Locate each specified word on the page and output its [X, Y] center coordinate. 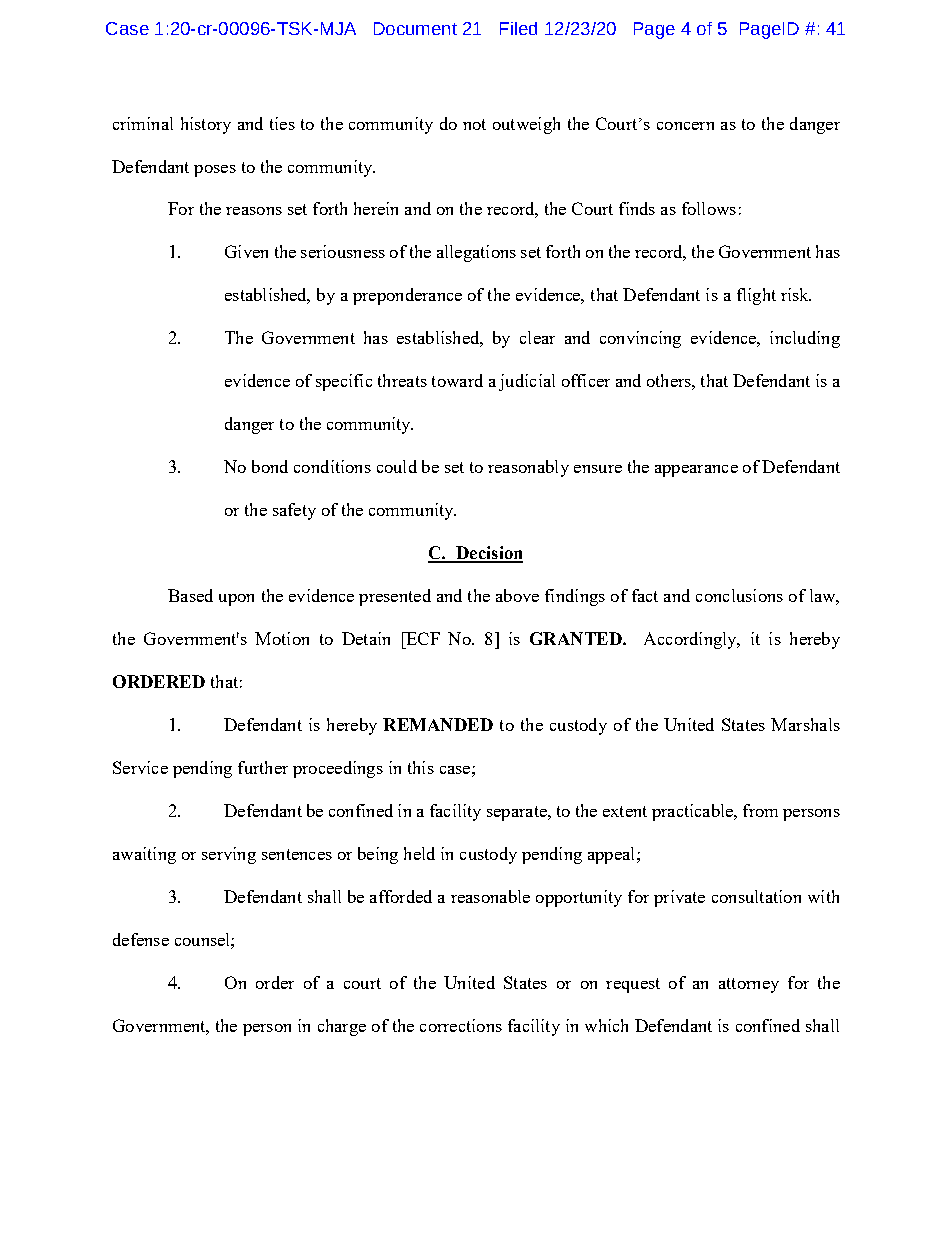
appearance [696, 471]
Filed [518, 28]
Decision [488, 554]
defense [141, 939]
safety [294, 511]
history [206, 125]
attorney [749, 985]
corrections [461, 1025]
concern [685, 126]
